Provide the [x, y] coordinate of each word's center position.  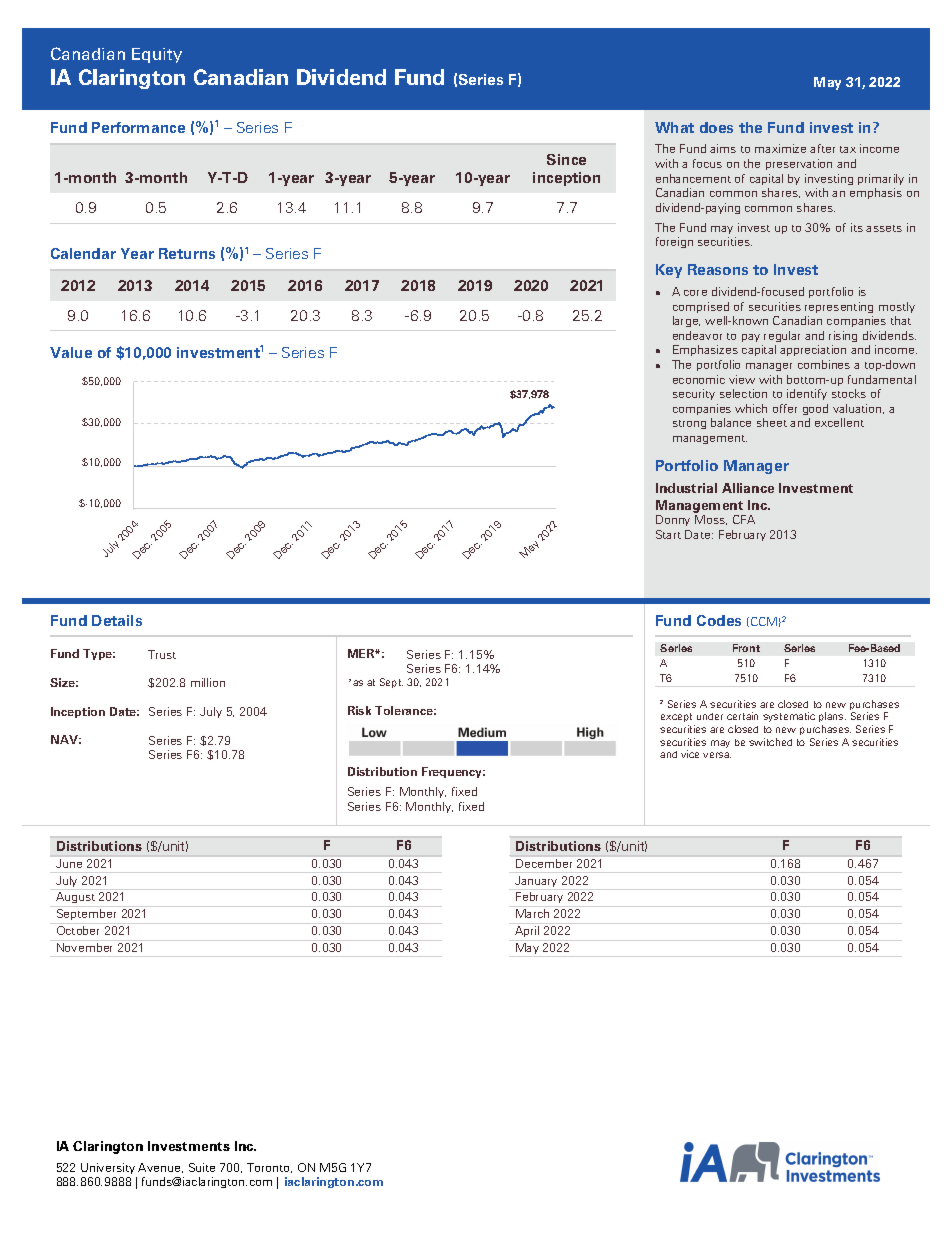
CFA [744, 519]
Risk [359, 710]
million [208, 682]
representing [839, 307]
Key [669, 271]
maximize [780, 148]
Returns [187, 253]
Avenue [160, 1168]
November [84, 947]
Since [566, 159]
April [527, 931]
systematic [789, 717]
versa [717, 755]
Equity [157, 55]
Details [117, 620]
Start [668, 534]
